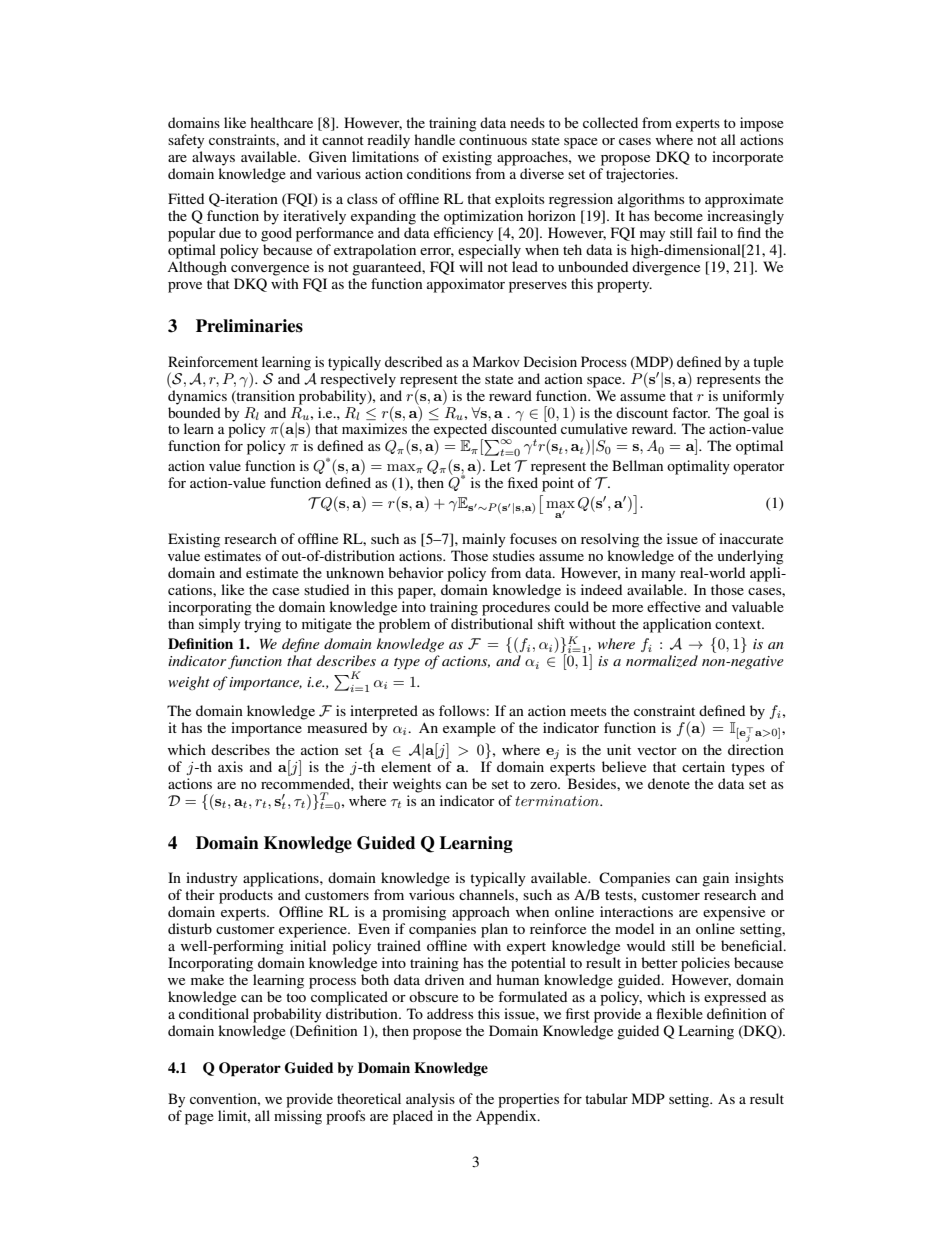  Describe the element at coordinates (747, 158) in the screenshot. I see `incorporate` at that location.
